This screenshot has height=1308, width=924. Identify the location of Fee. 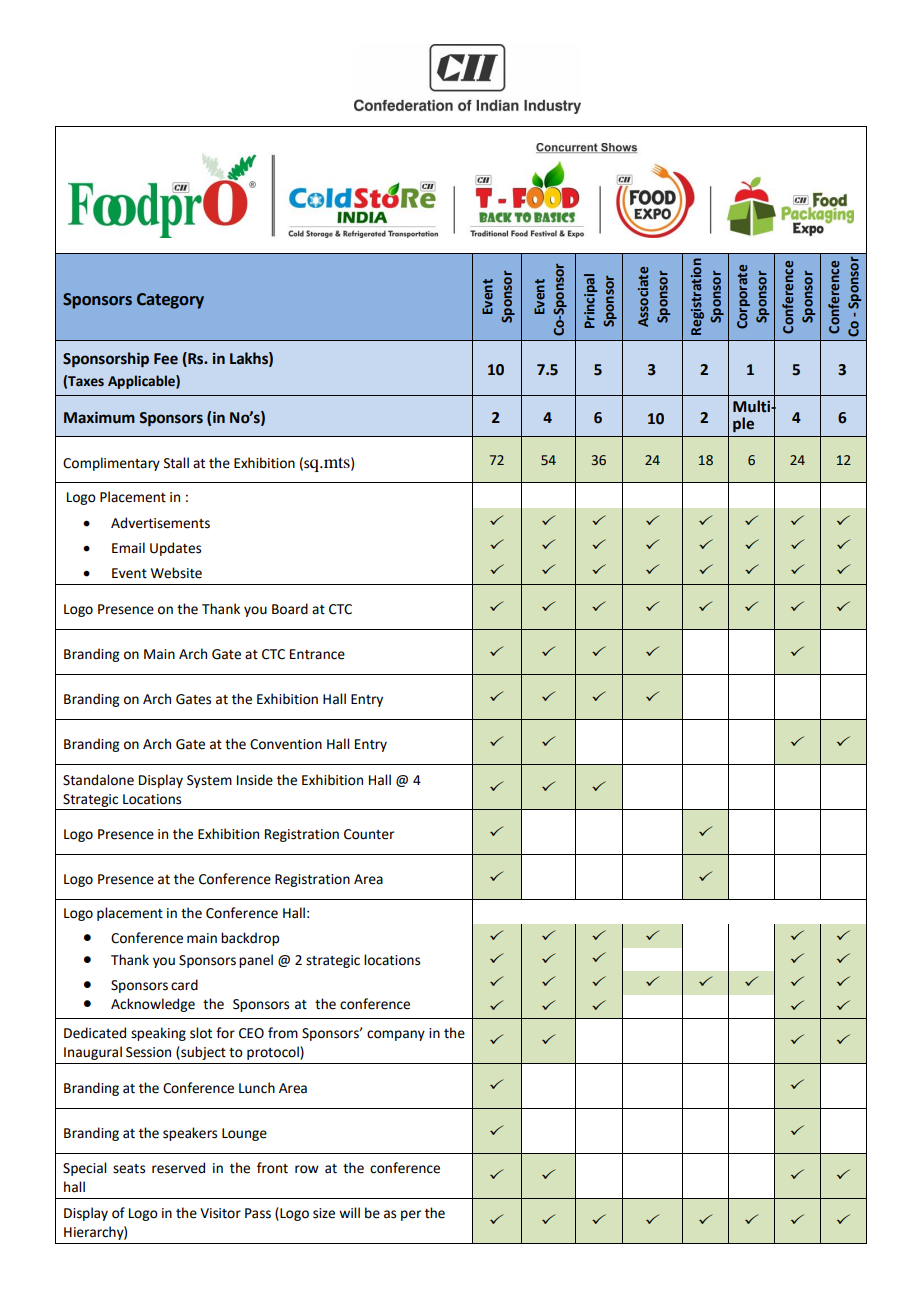
(166, 359).
